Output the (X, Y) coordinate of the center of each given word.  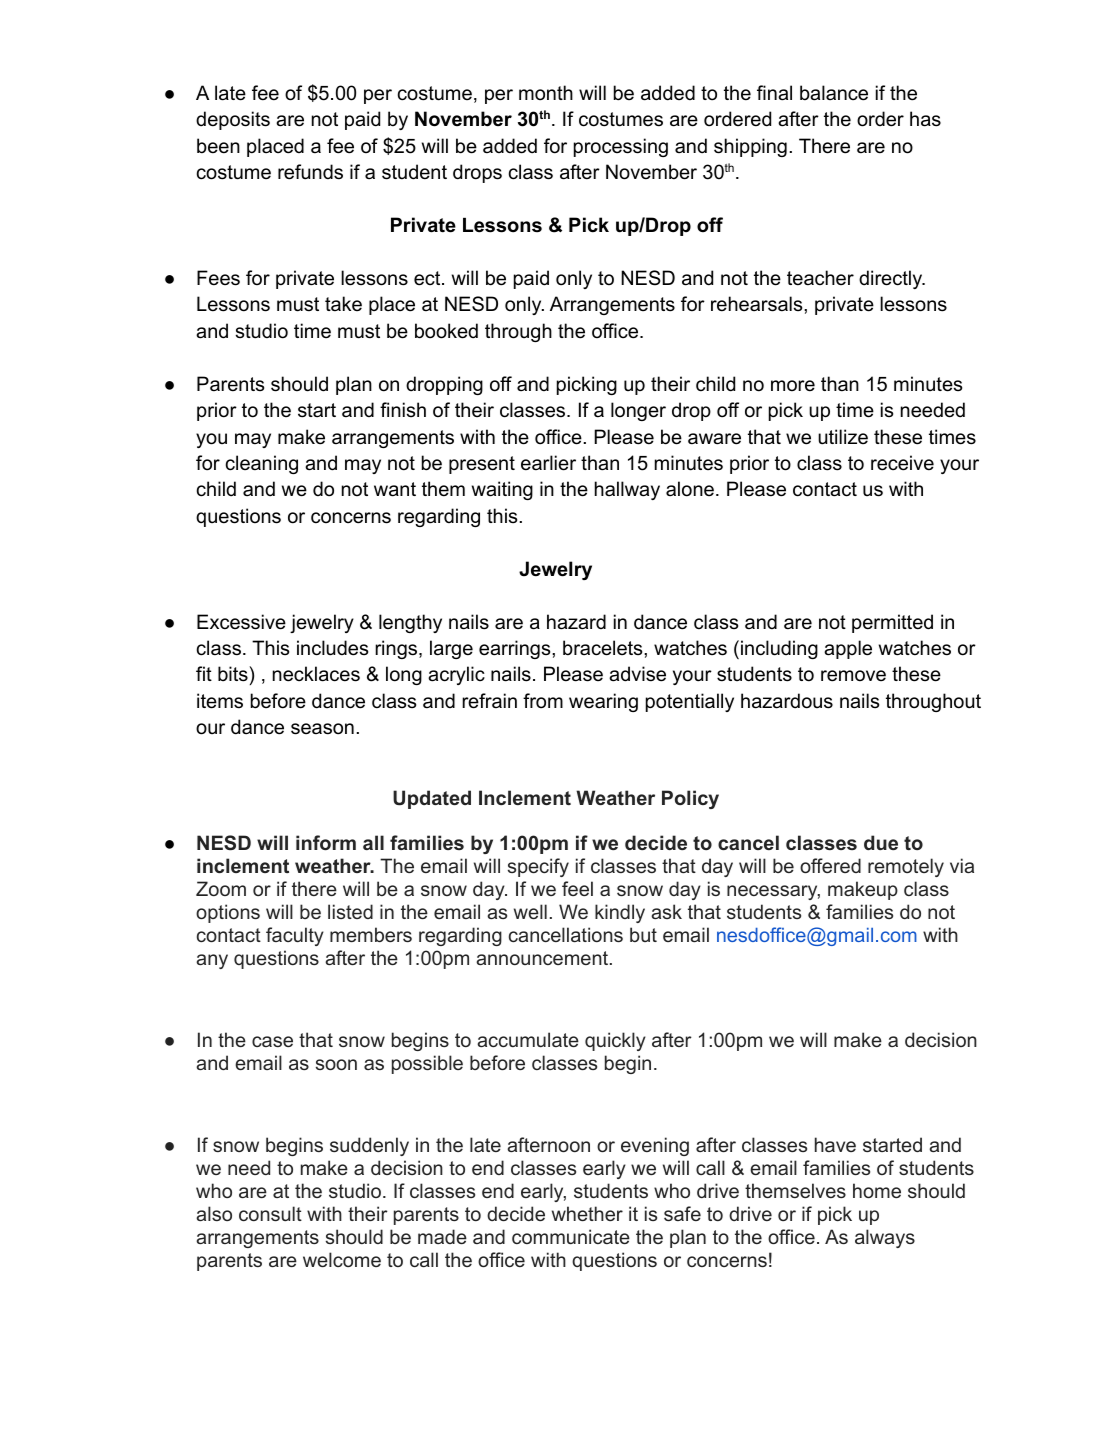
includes (332, 648)
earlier (548, 463)
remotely (906, 867)
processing (621, 147)
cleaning (262, 464)
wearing (603, 702)
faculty (295, 936)
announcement (543, 958)
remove (853, 676)
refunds (310, 172)
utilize (843, 437)
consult (270, 1213)
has (925, 119)
